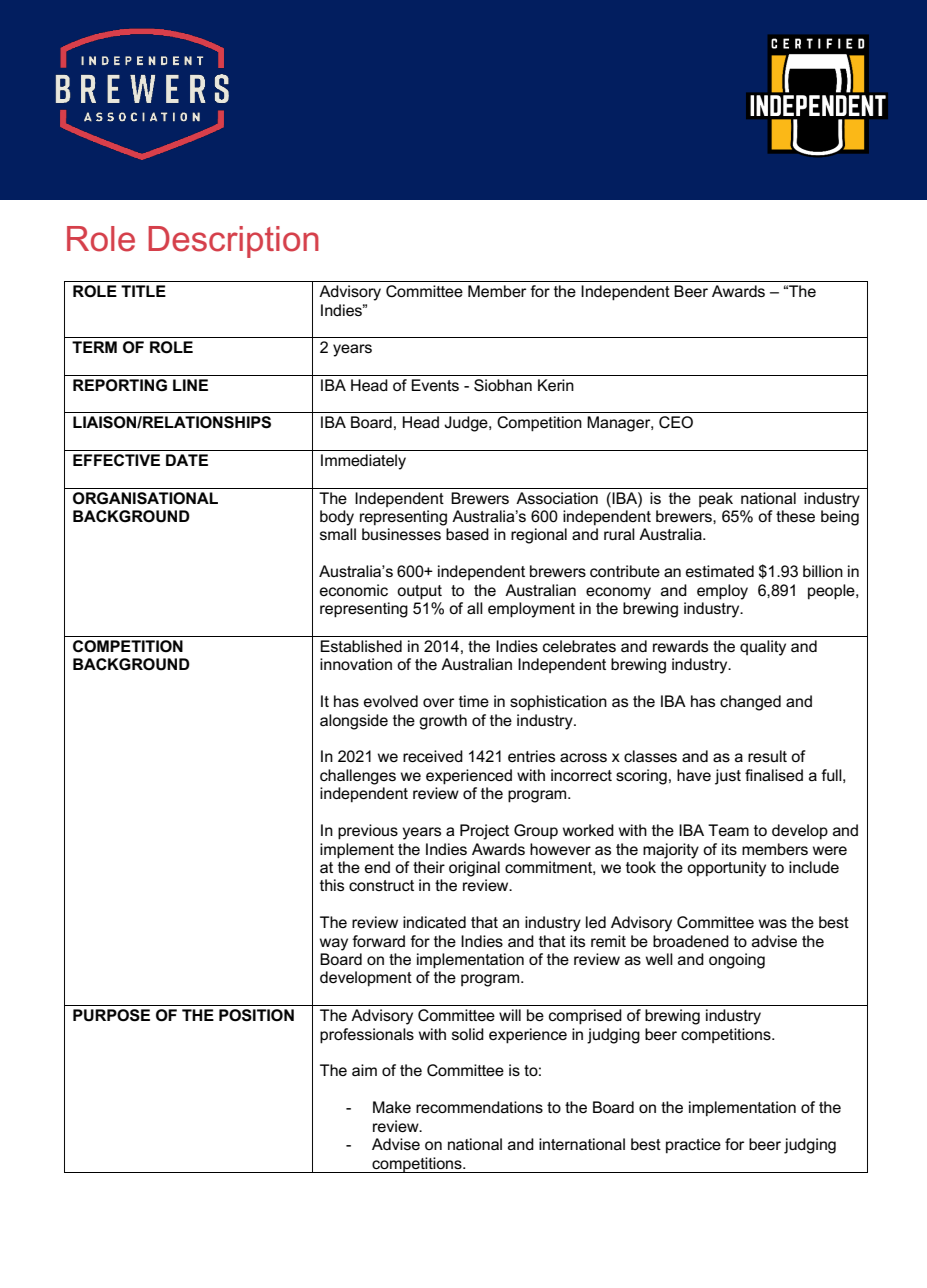 The image size is (927, 1288). What do you see at coordinates (676, 422) in the image?
I see `CEO` at bounding box center [676, 422].
